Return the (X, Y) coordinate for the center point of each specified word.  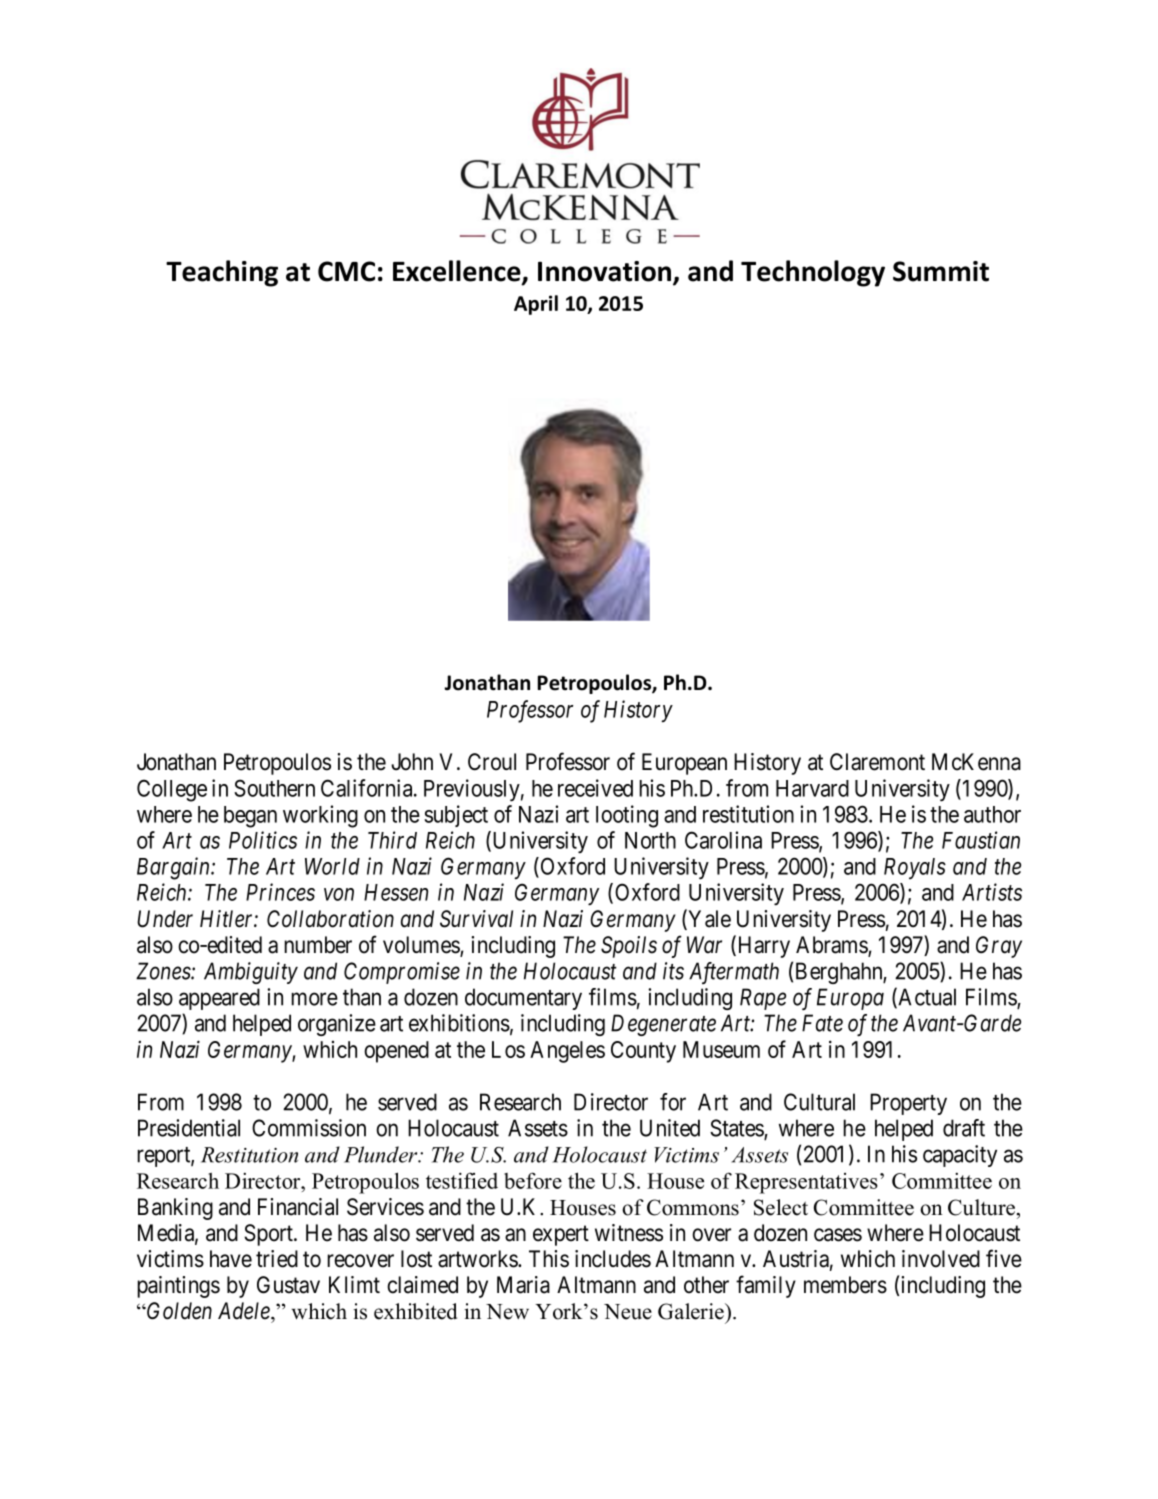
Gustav (288, 1285)
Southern (274, 788)
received (595, 788)
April (536, 305)
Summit (941, 271)
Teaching (222, 273)
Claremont (877, 762)
